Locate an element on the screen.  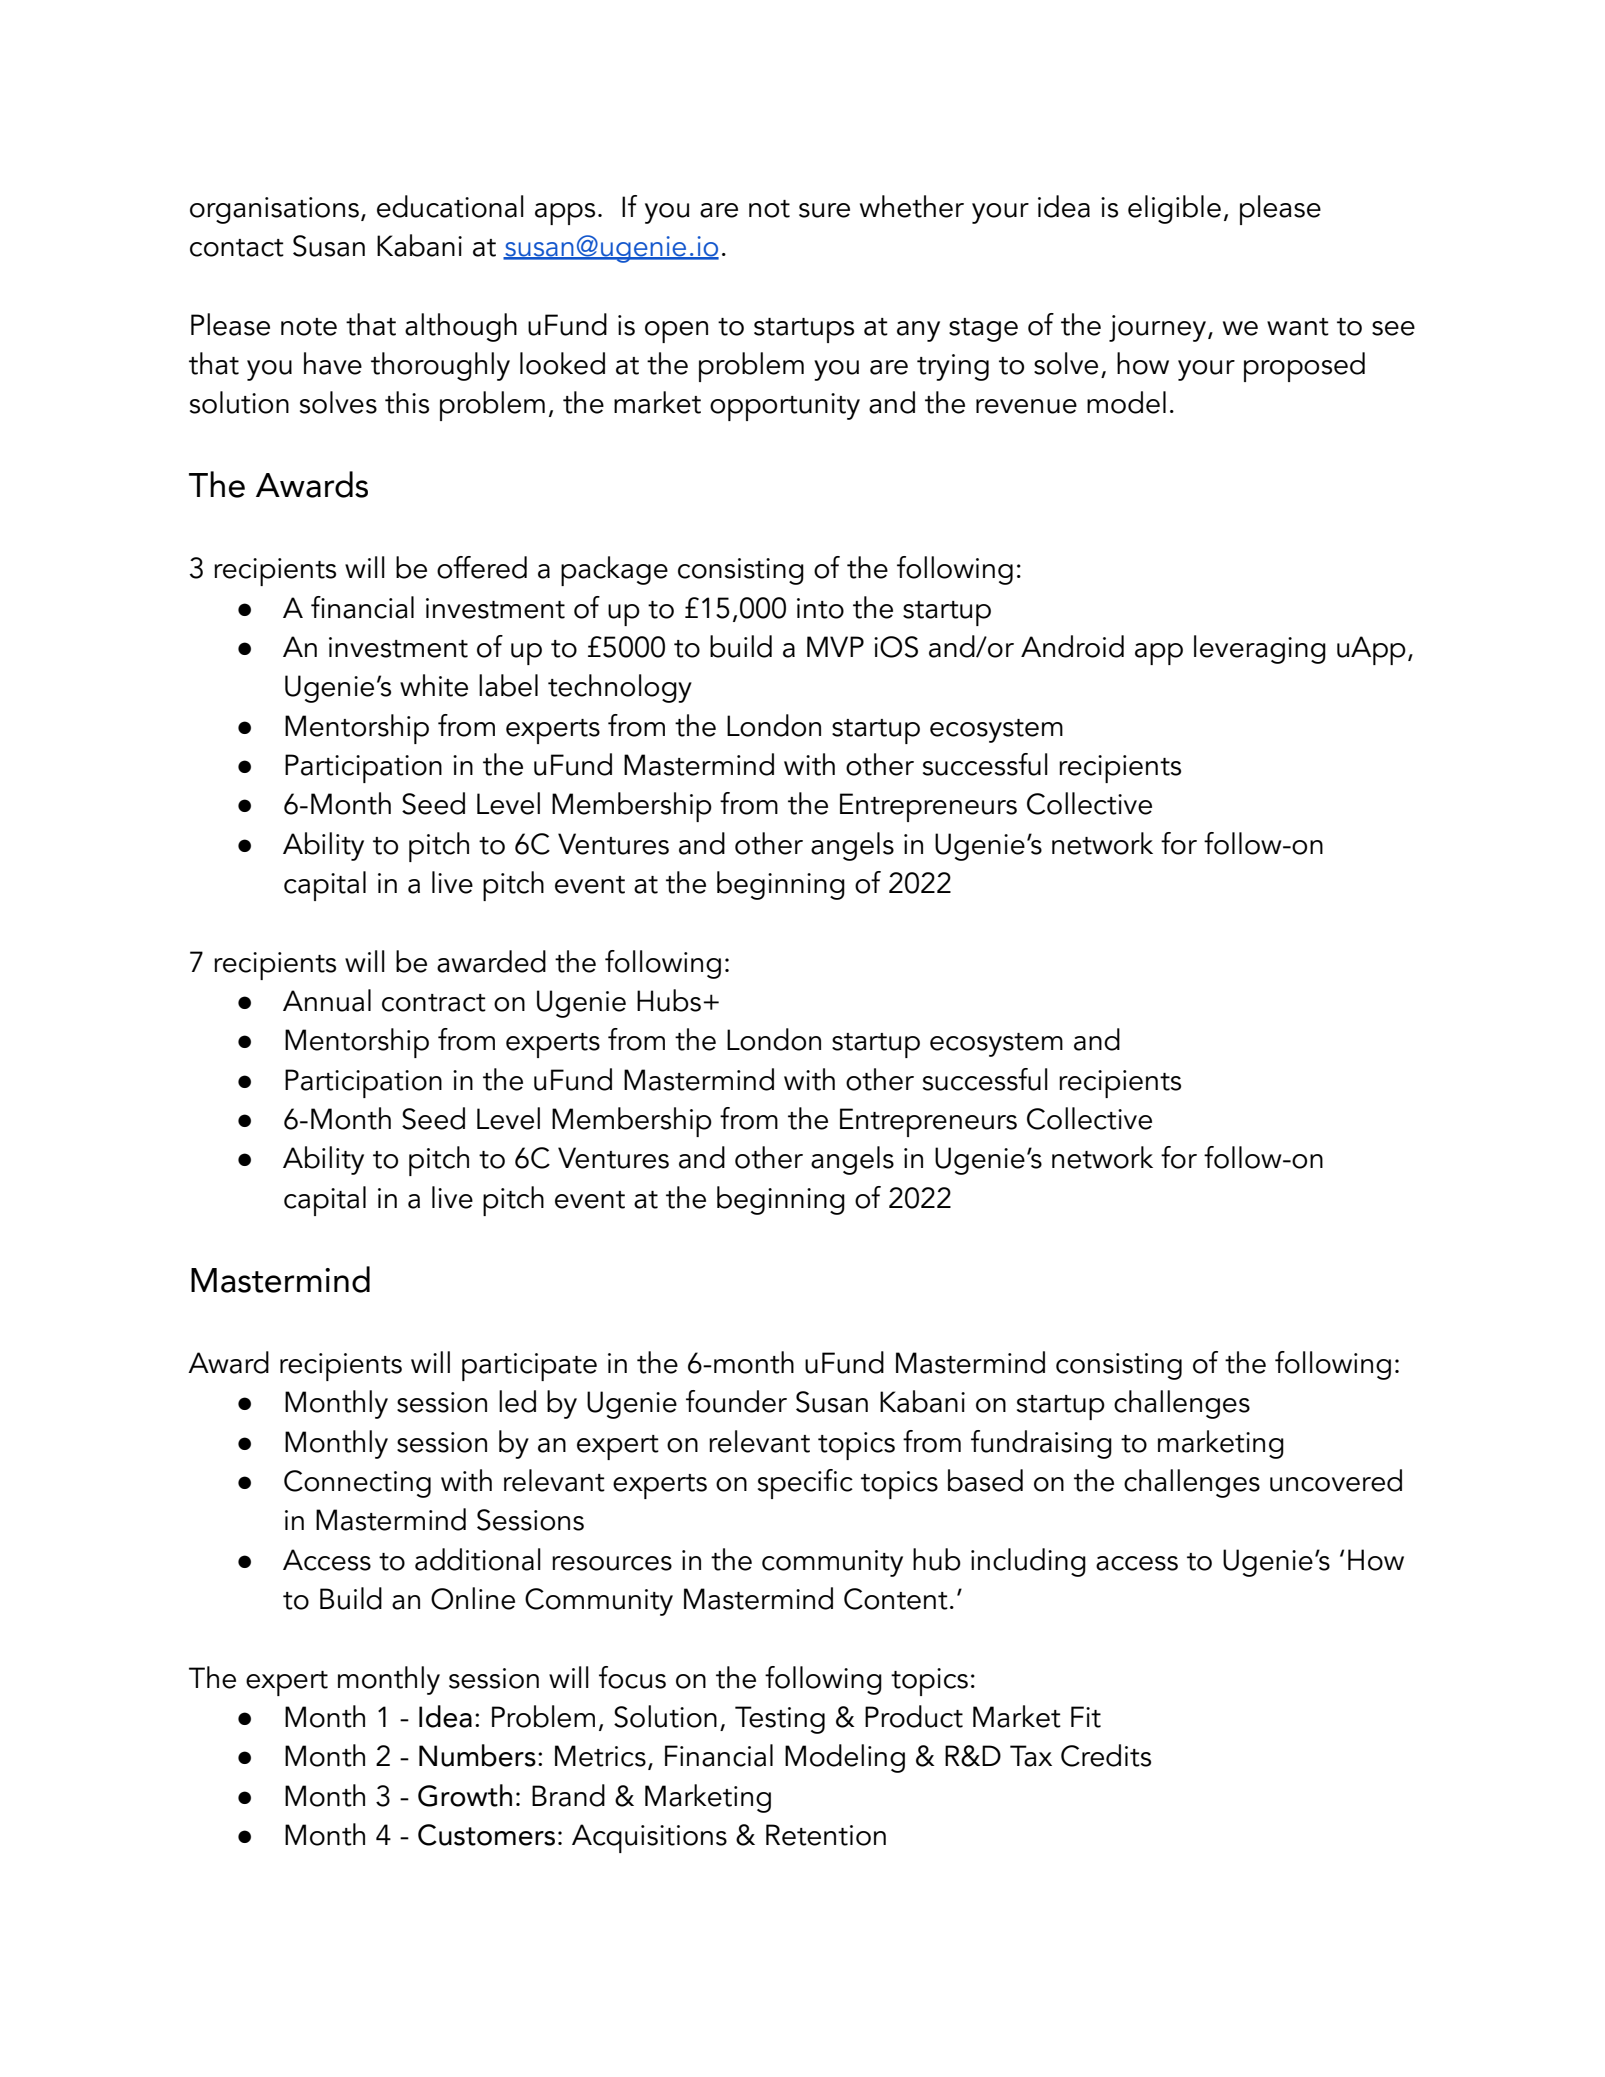
Hubs is located at coordinates (669, 1000).
